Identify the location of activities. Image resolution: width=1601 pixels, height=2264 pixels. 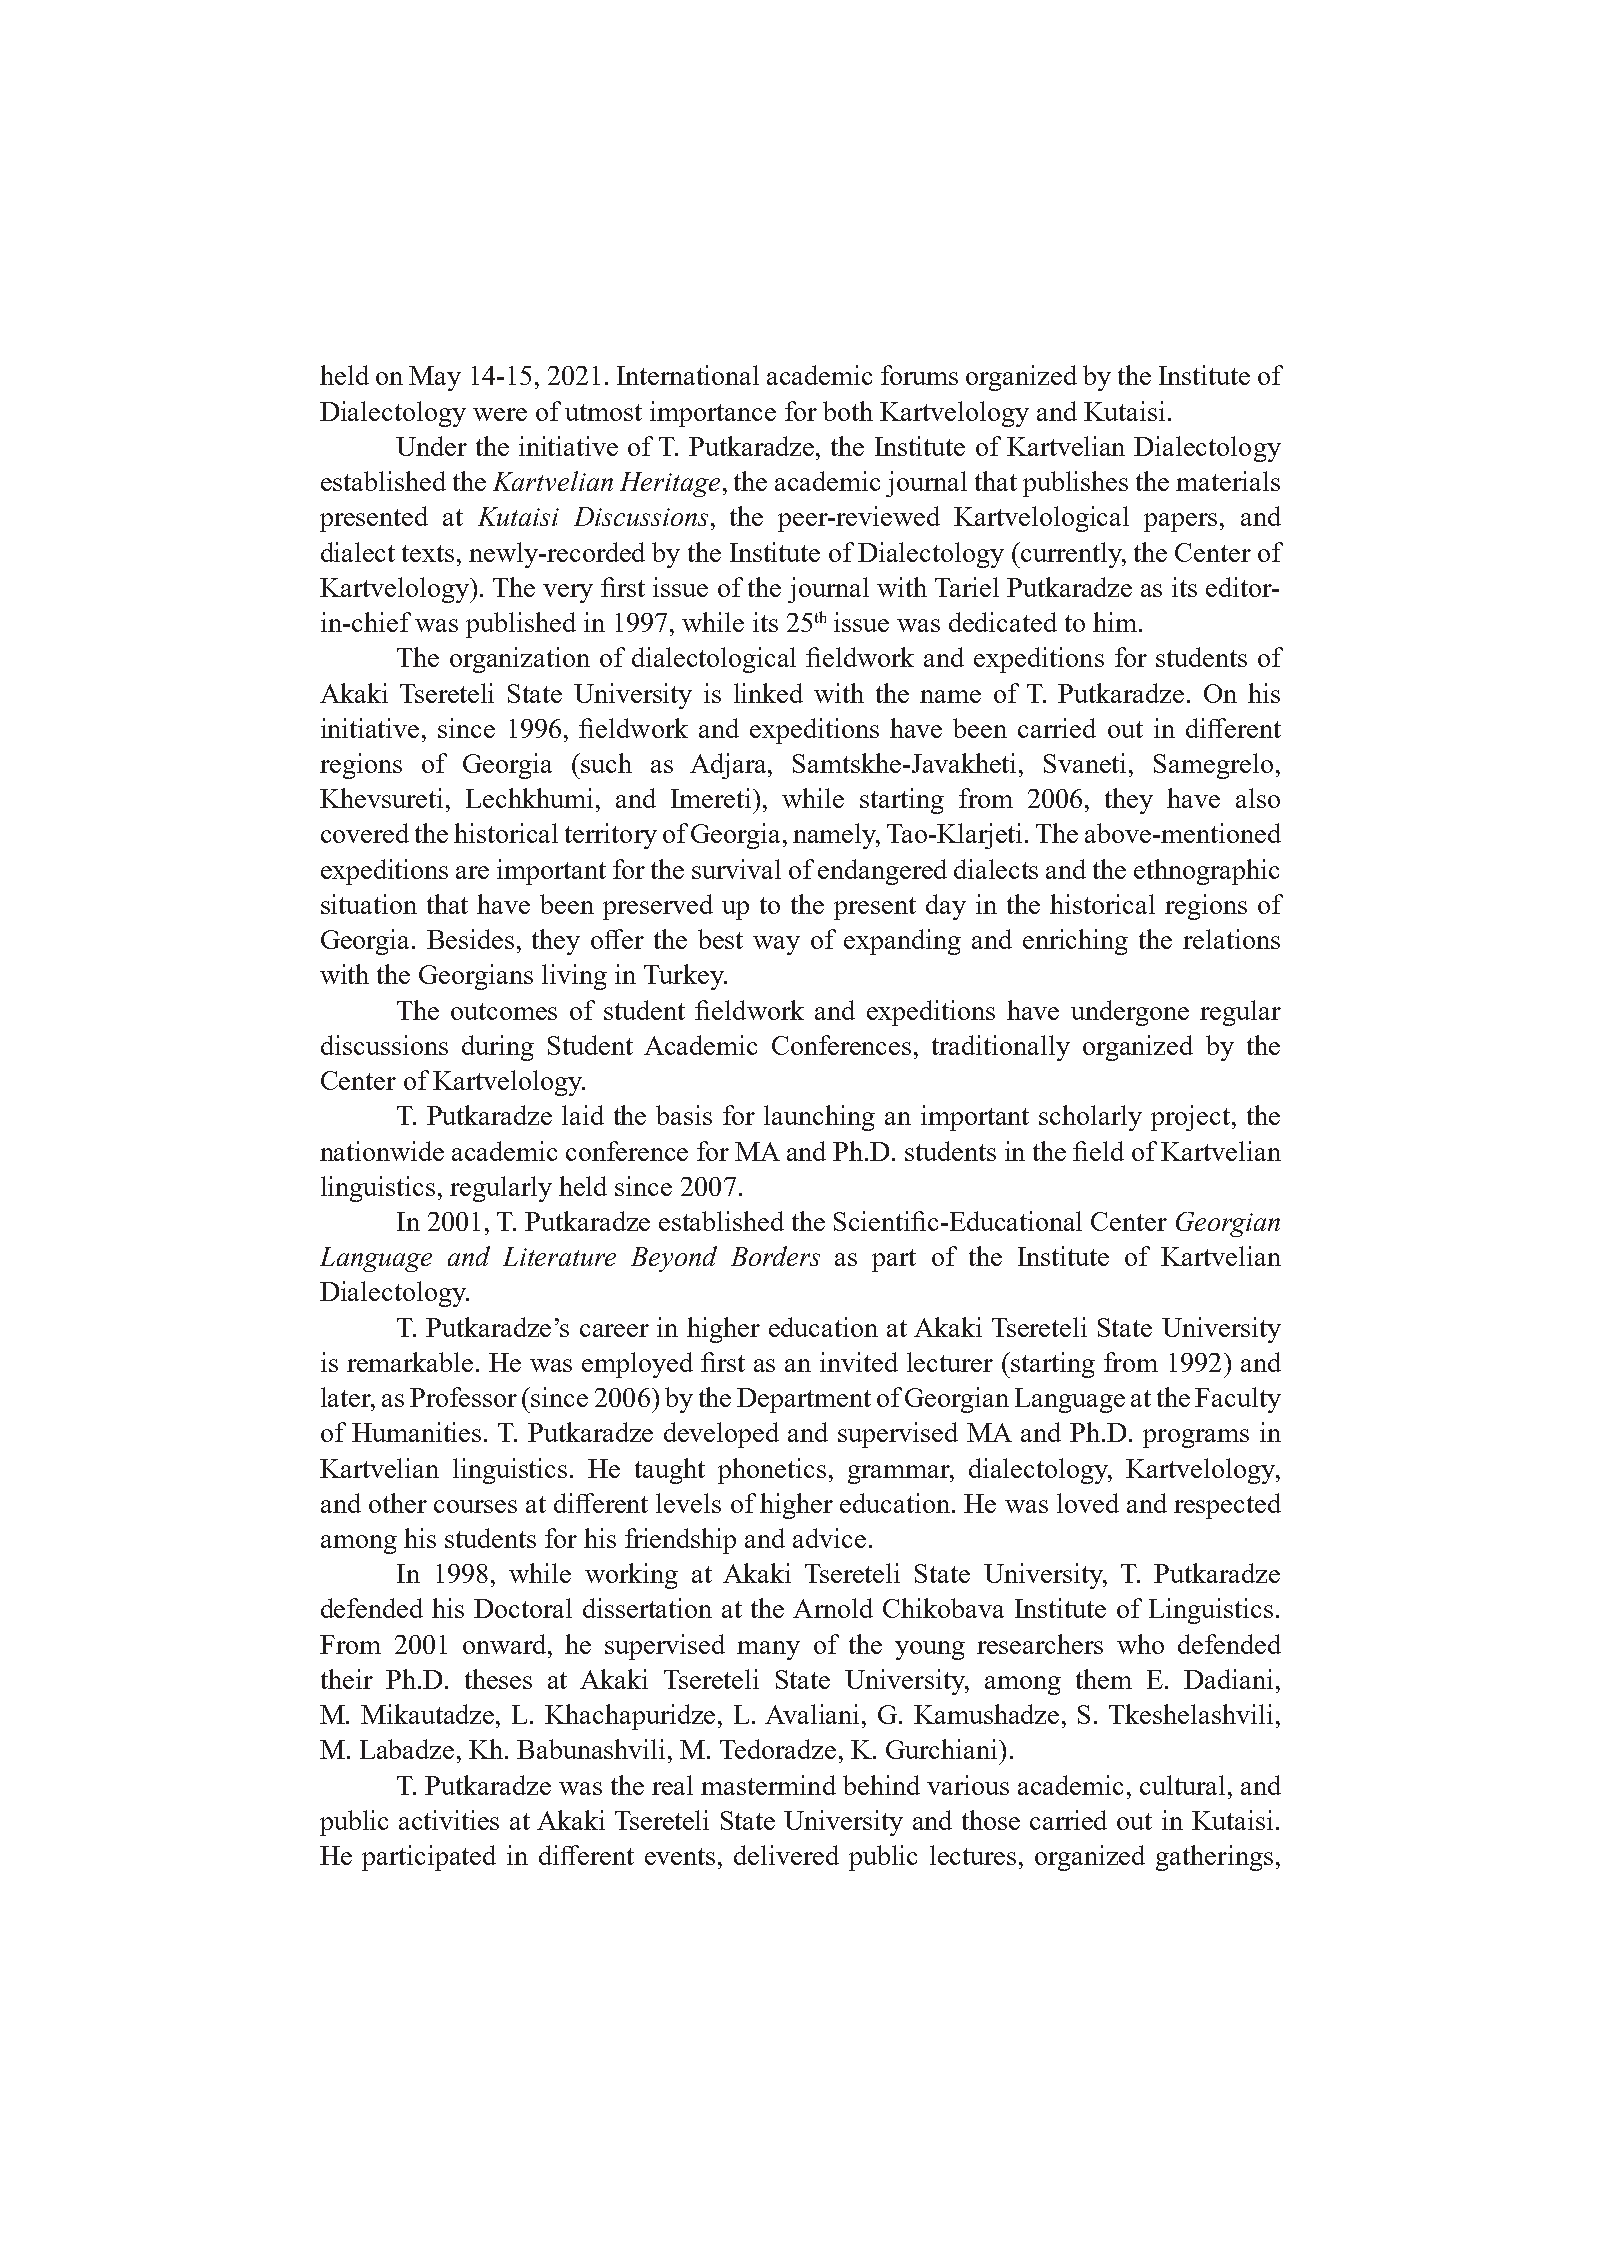
(449, 1820).
